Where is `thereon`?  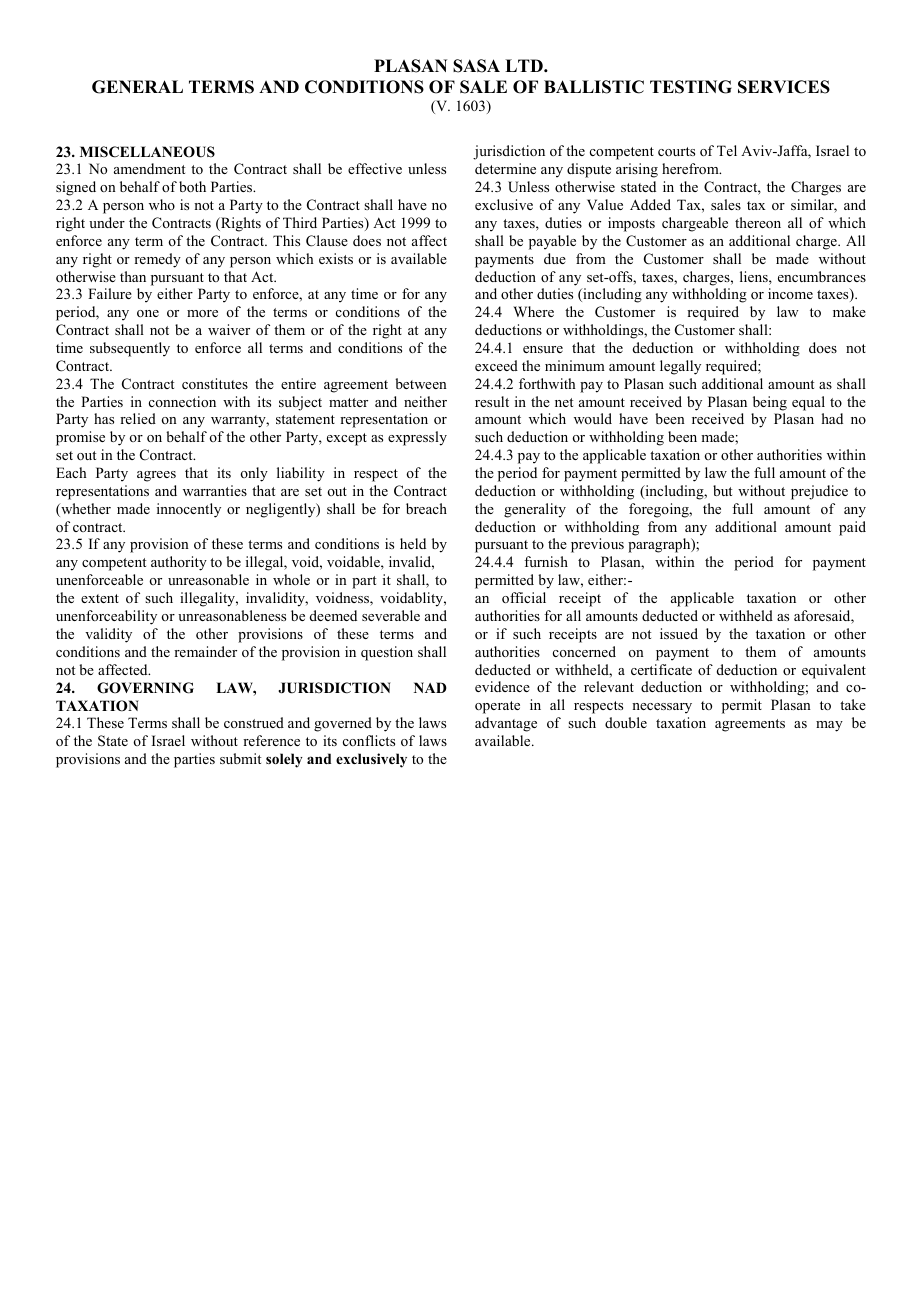 thereon is located at coordinates (758, 222).
